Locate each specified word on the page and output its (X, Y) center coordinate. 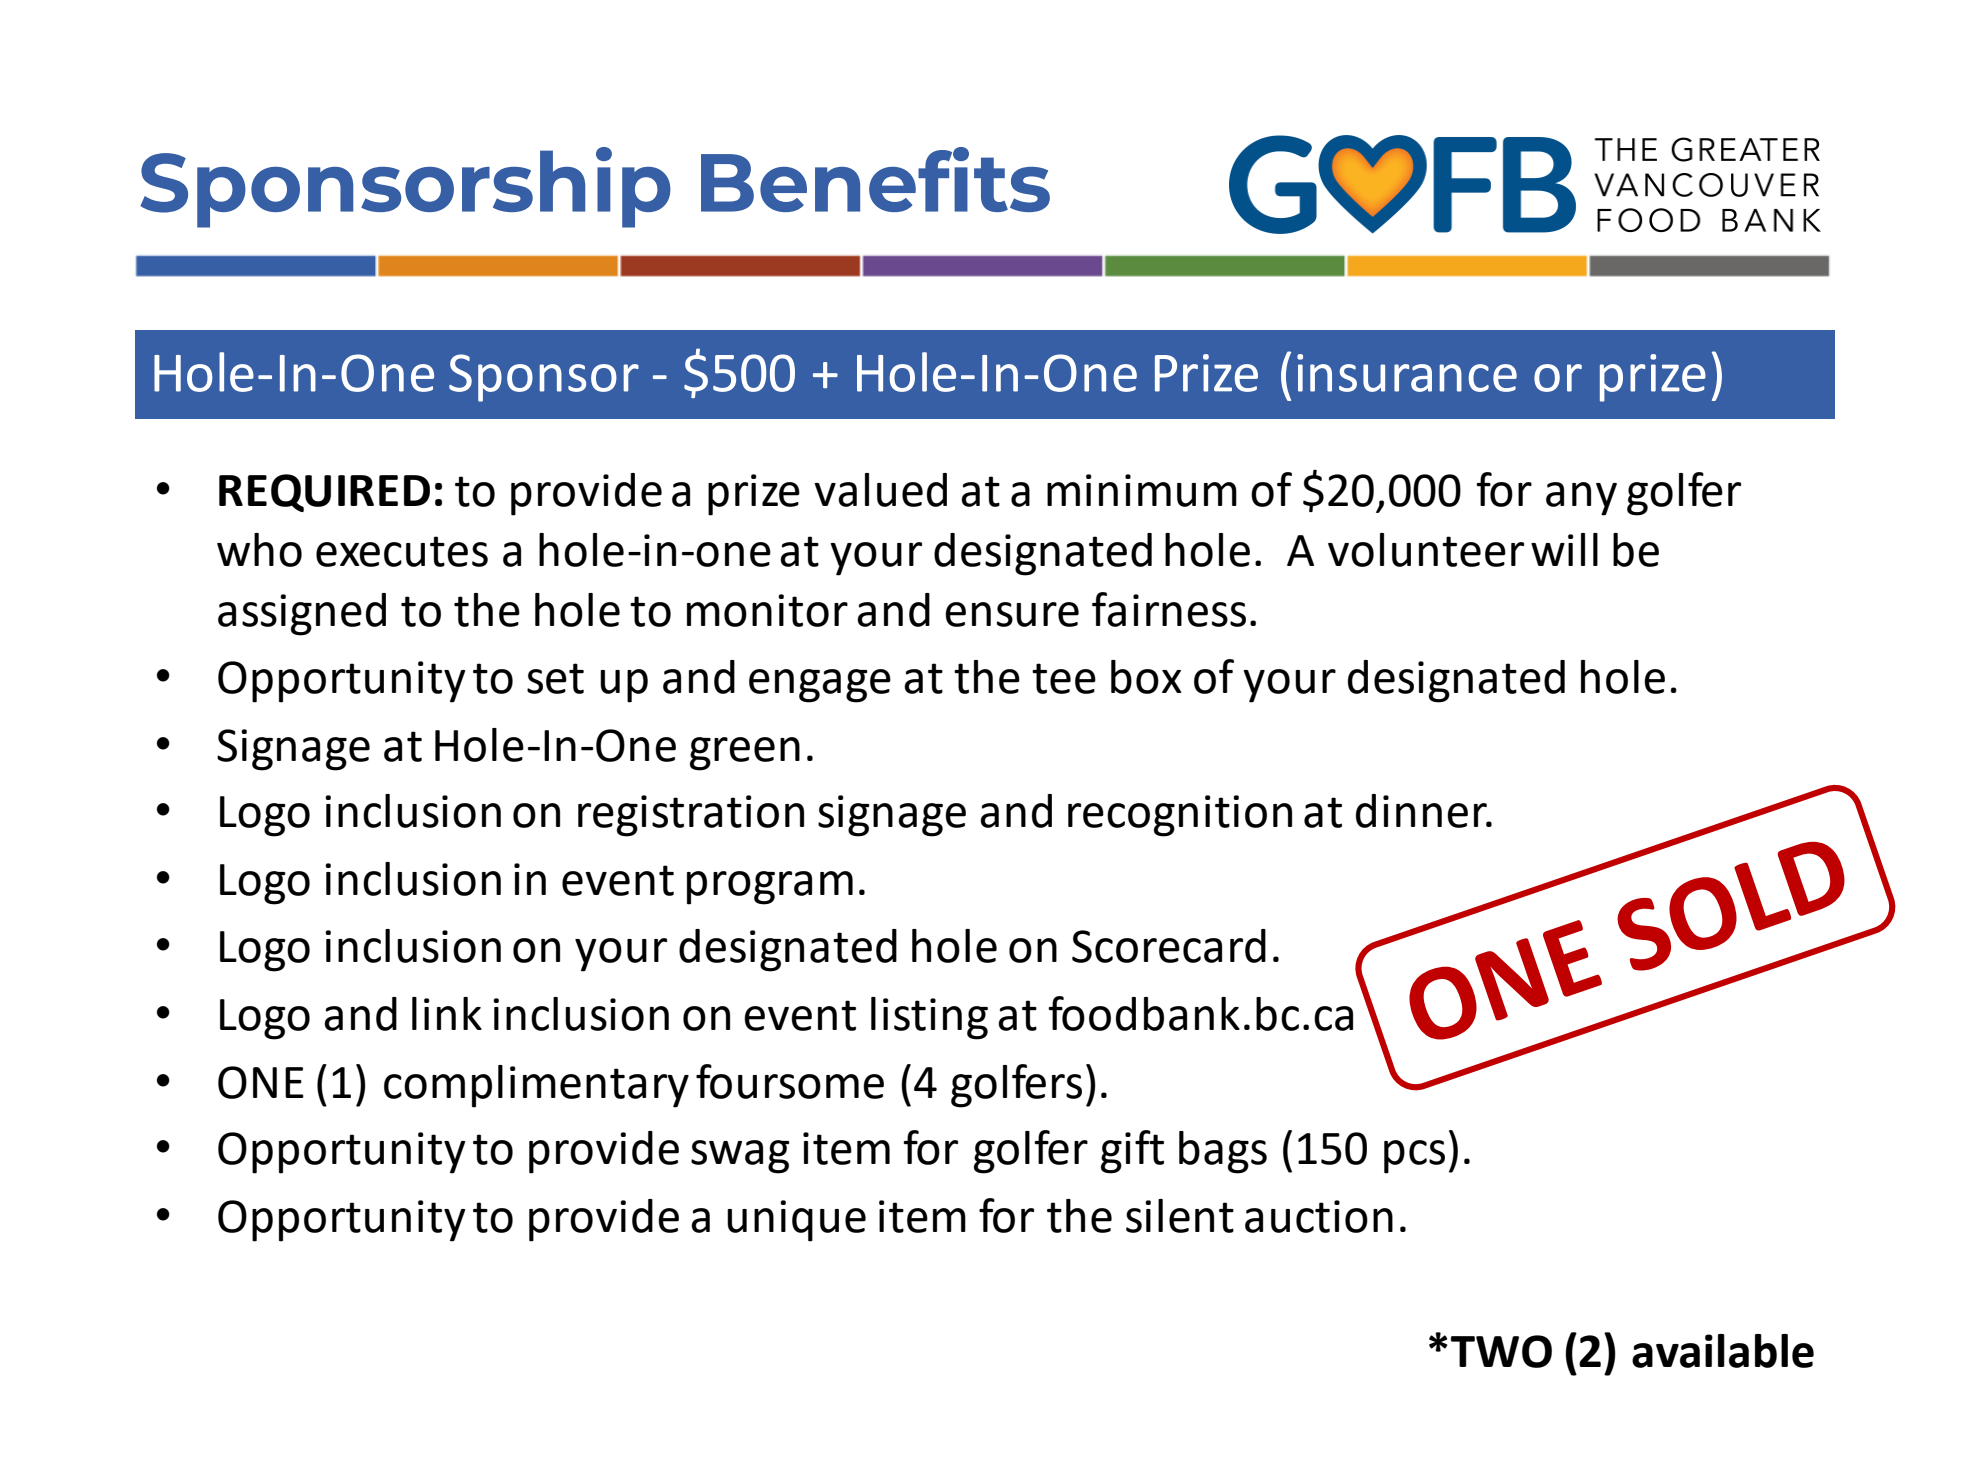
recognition (1180, 816)
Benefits (875, 179)
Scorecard (1169, 946)
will (1564, 549)
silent (1180, 1216)
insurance (1407, 373)
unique (796, 1221)
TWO (1501, 1351)
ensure (1012, 614)
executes (402, 551)
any (1581, 499)
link (447, 1013)
